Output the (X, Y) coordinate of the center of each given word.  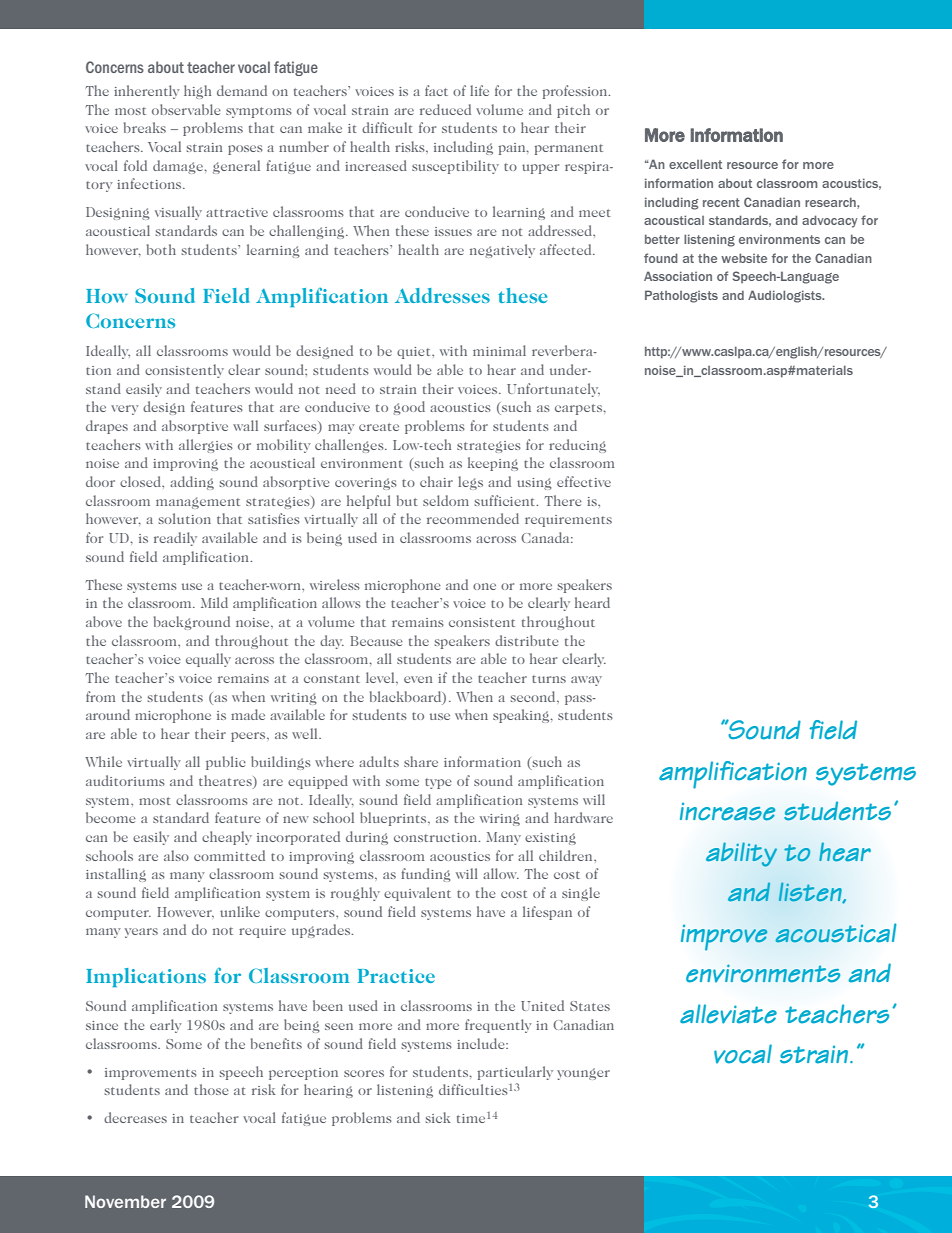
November (125, 1201)
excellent (695, 164)
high (198, 92)
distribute (527, 640)
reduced (445, 109)
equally (208, 660)
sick (438, 1117)
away (586, 681)
